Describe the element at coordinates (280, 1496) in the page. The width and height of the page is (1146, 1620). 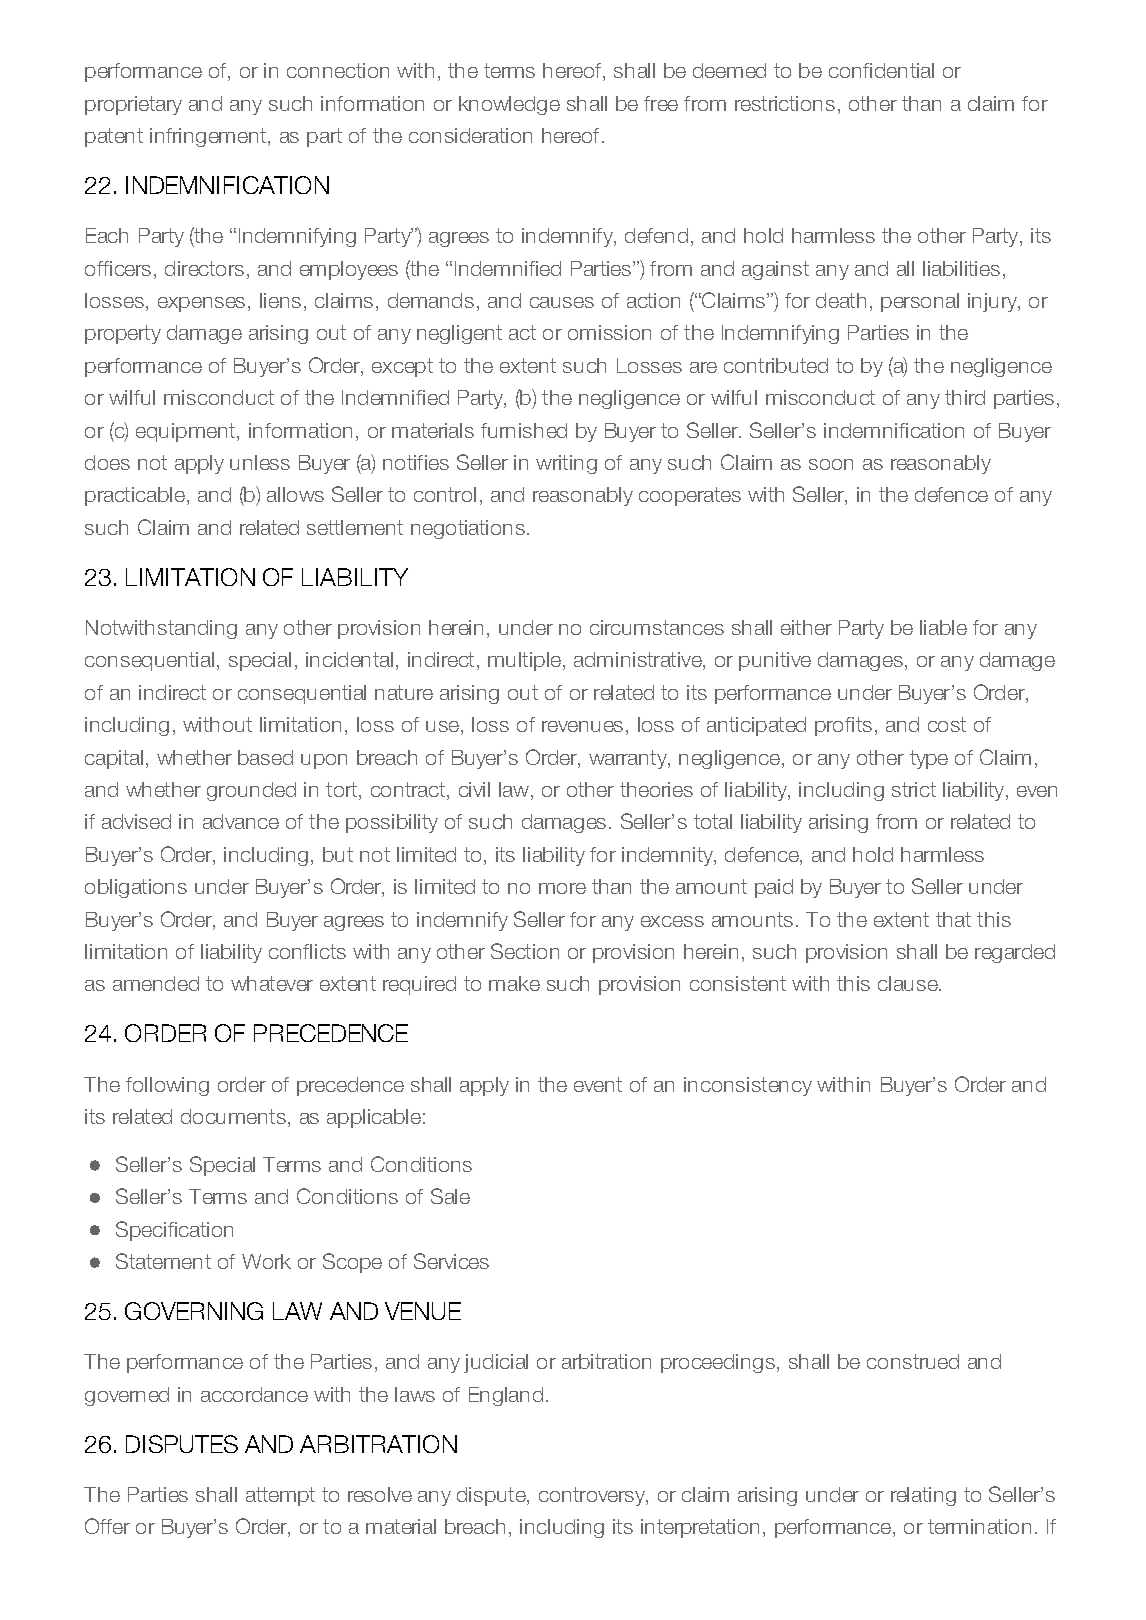
I see `attempt` at that location.
